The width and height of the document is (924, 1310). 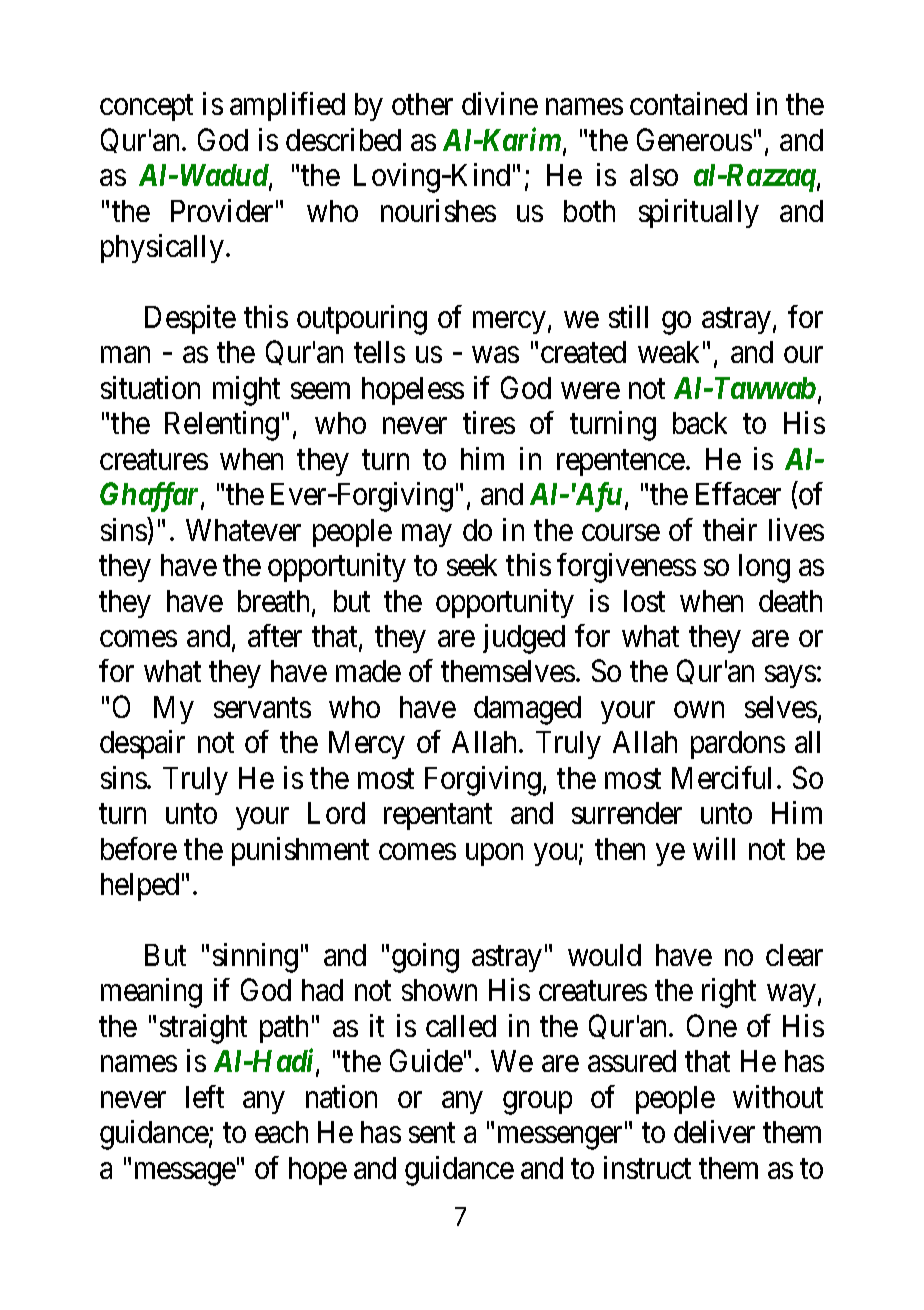 I want to click on tires, so click(x=489, y=422).
